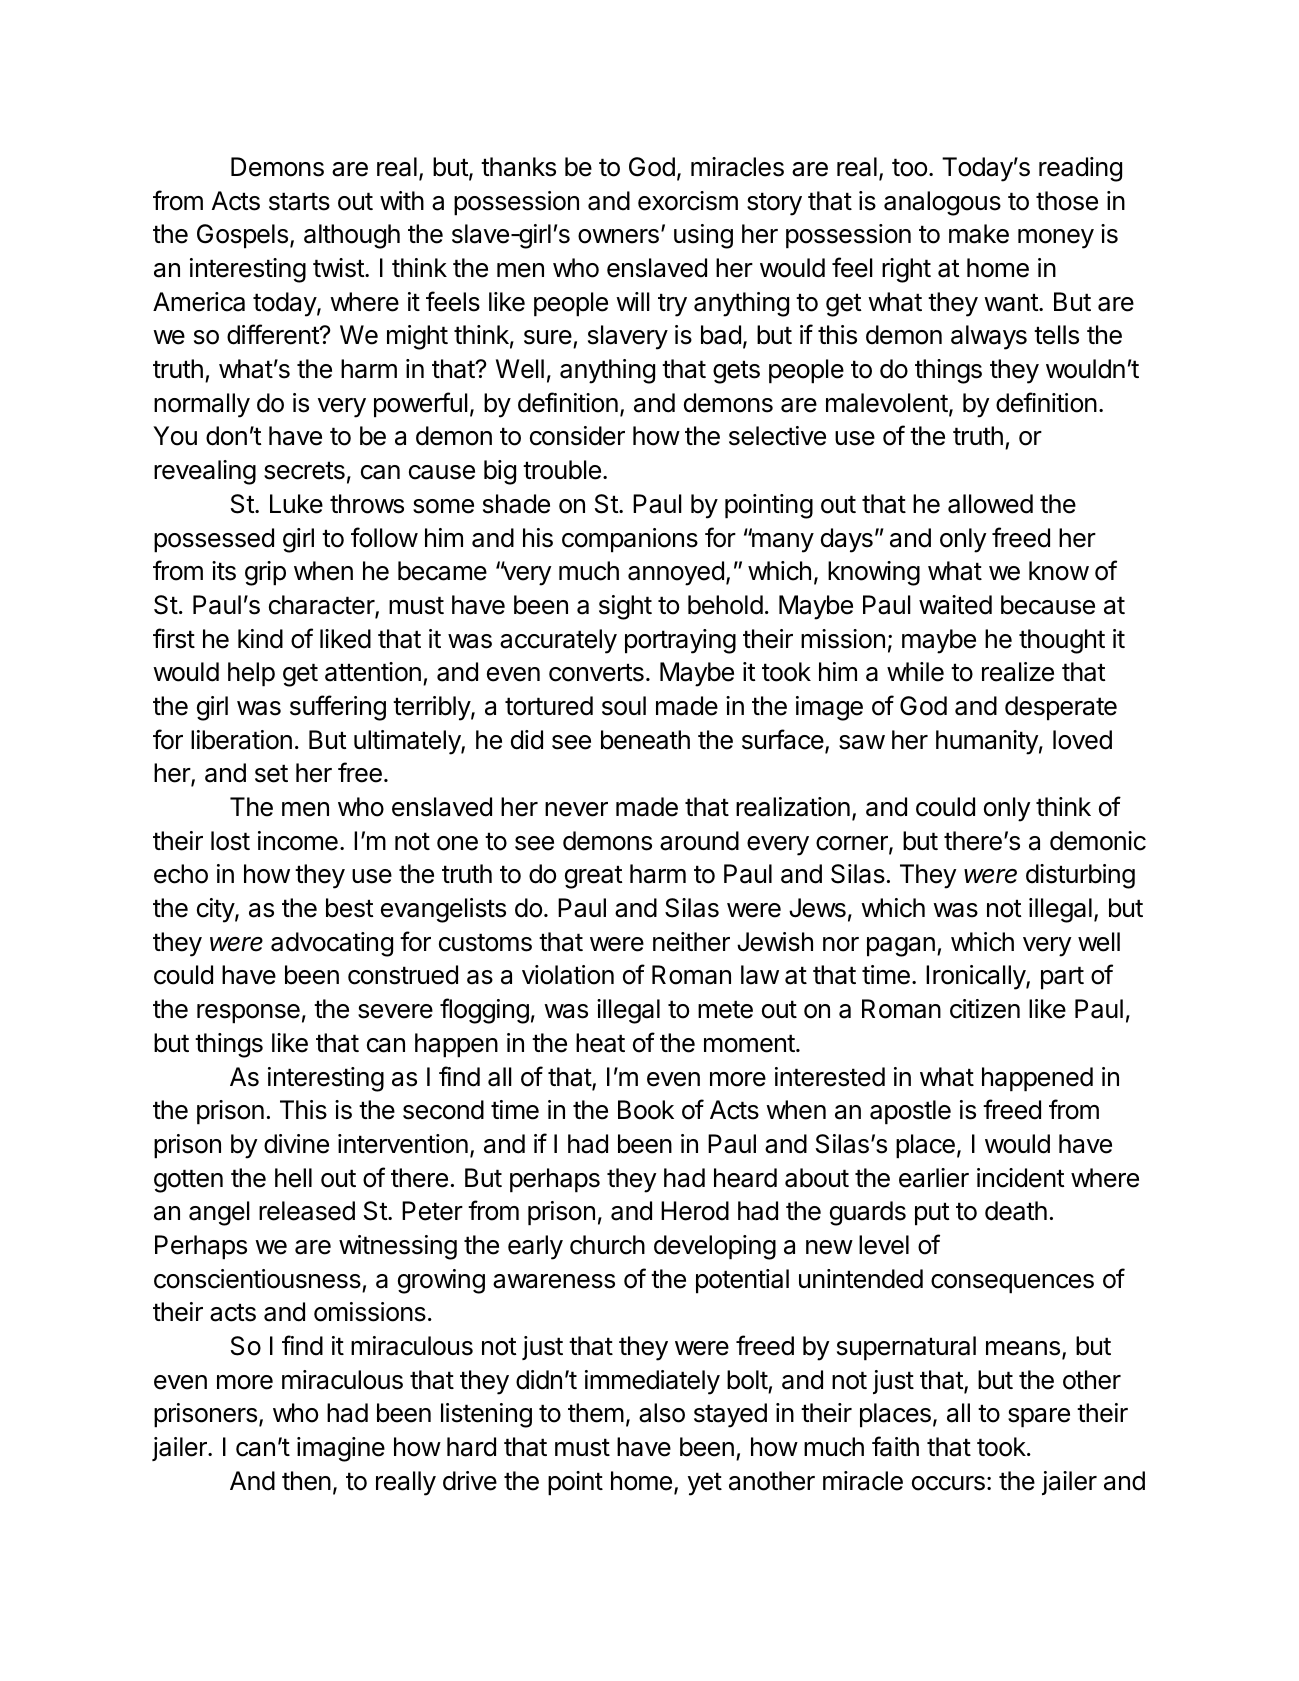 This document has height=1681, width=1299. I want to click on Luke, so click(296, 504).
